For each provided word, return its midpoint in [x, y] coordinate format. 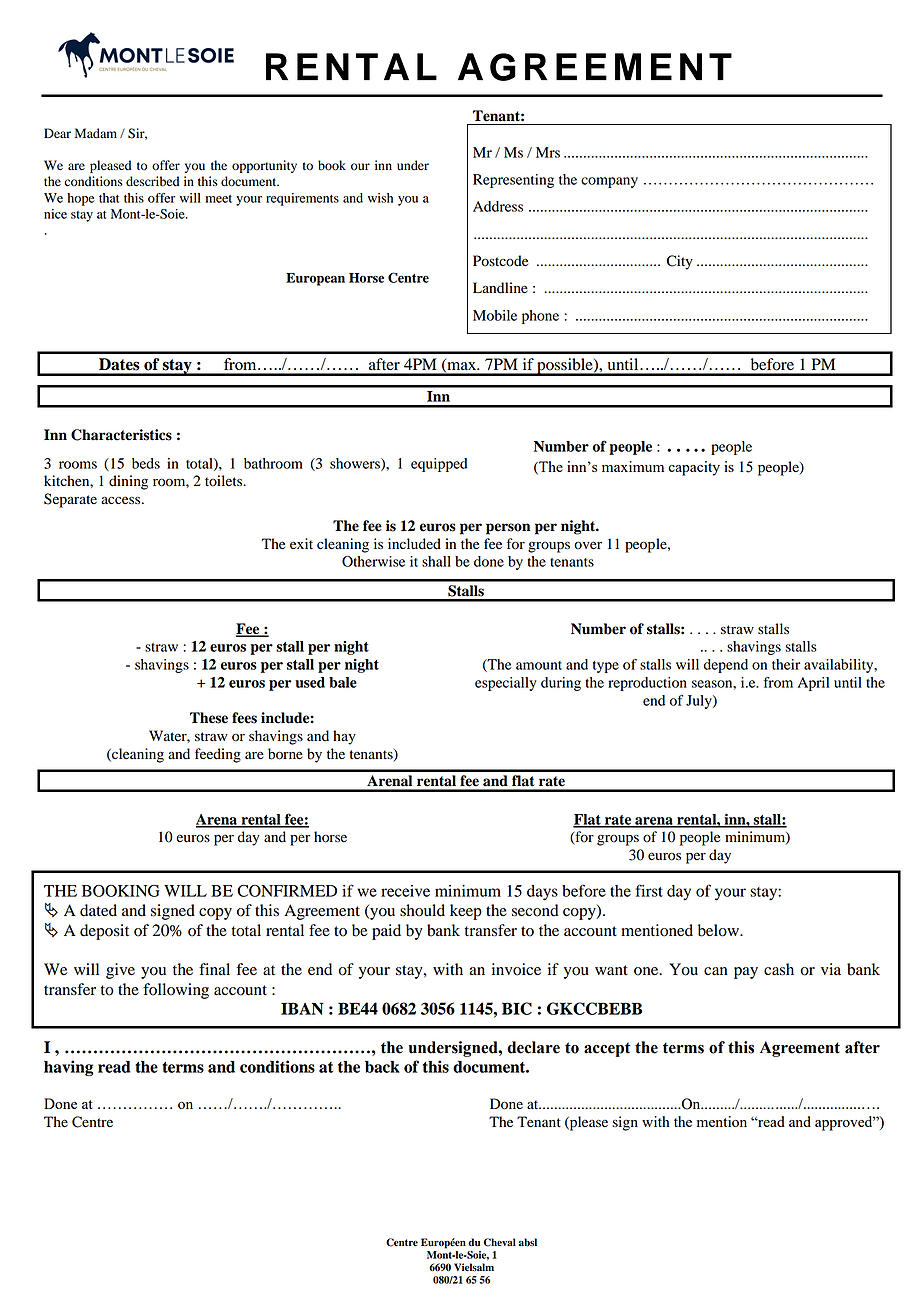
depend [726, 666]
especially [506, 684]
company [609, 182]
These [209, 718]
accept [607, 1049]
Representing [513, 181]
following [176, 991]
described [152, 181]
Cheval [500, 1242]
